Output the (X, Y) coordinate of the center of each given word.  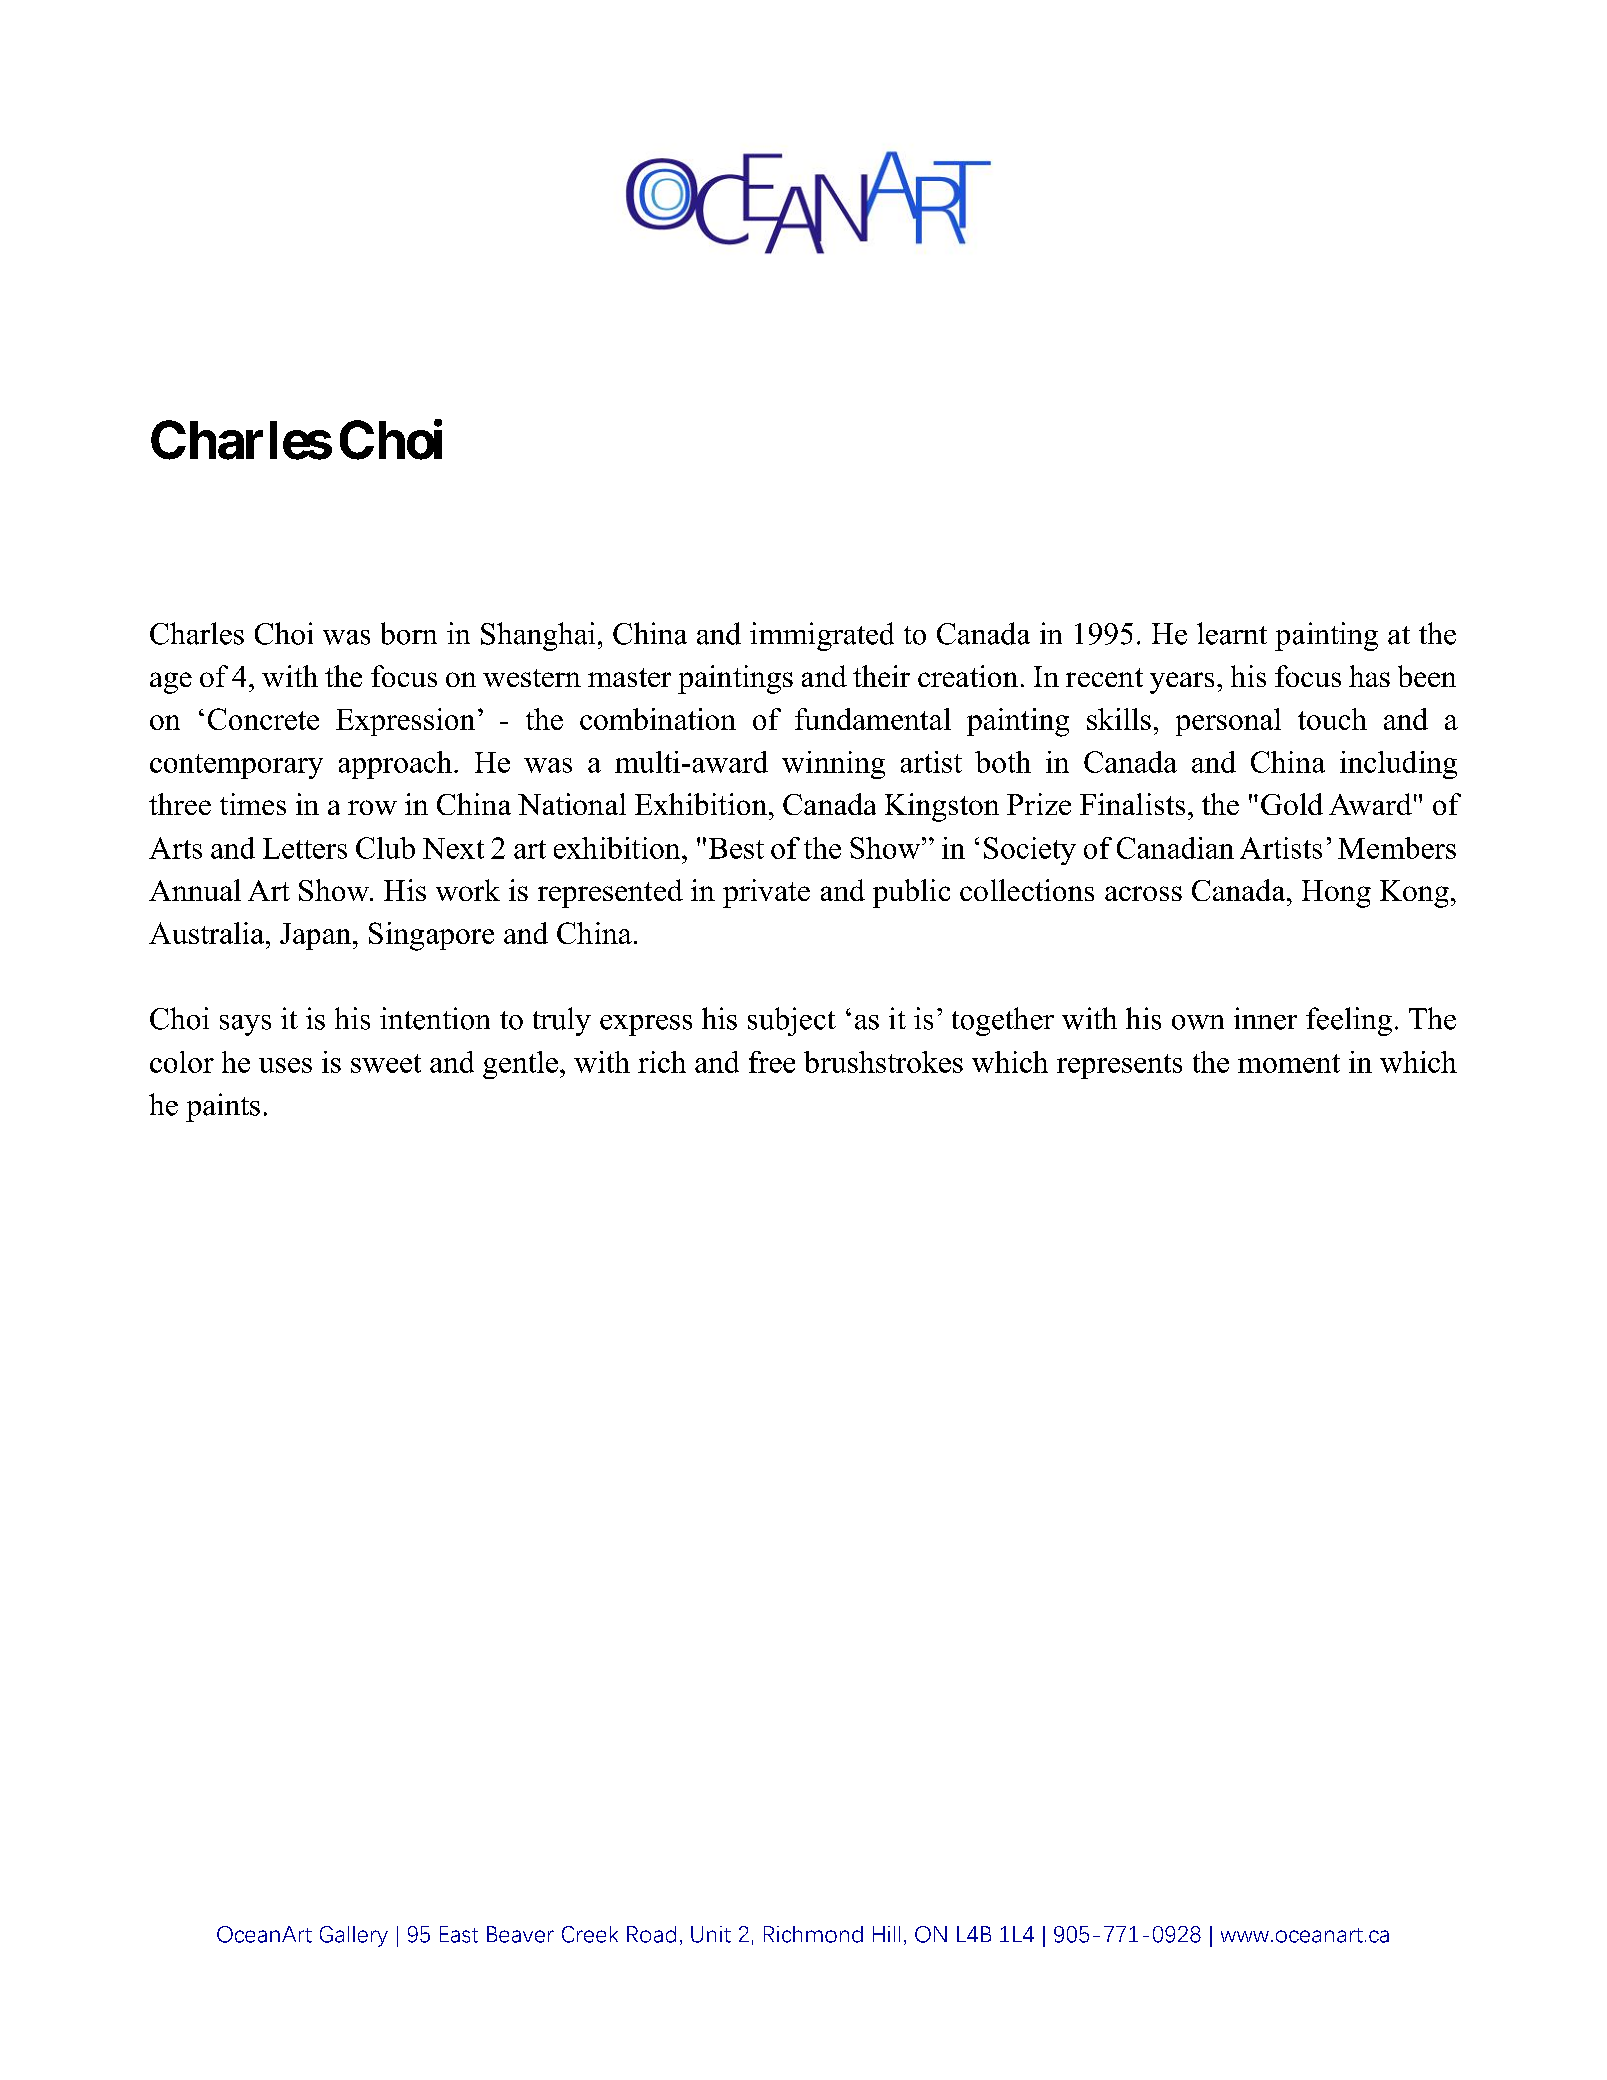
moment (1289, 1063)
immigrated (822, 636)
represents (1119, 1066)
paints (223, 1107)
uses (285, 1065)
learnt (1232, 633)
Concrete (263, 719)
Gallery (354, 1936)
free (772, 1062)
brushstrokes (883, 1062)
